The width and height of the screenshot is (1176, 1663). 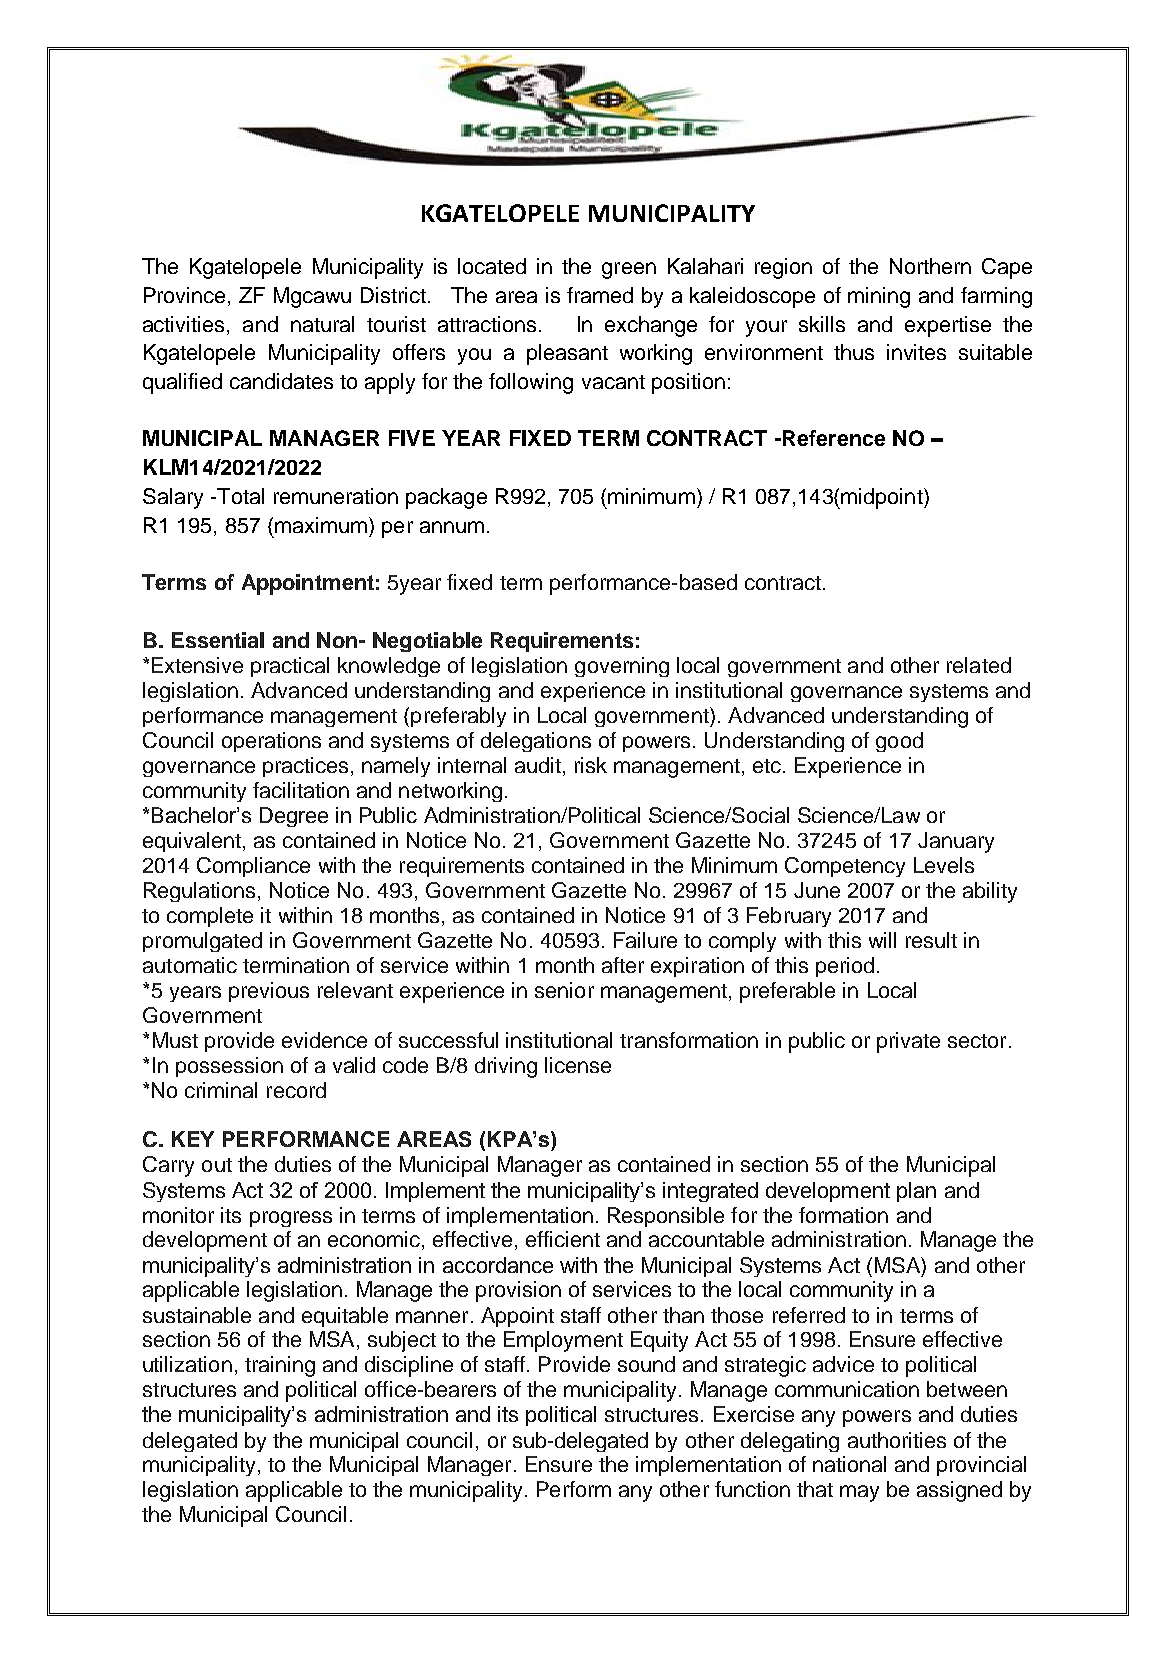 I want to click on previous, so click(x=269, y=992).
